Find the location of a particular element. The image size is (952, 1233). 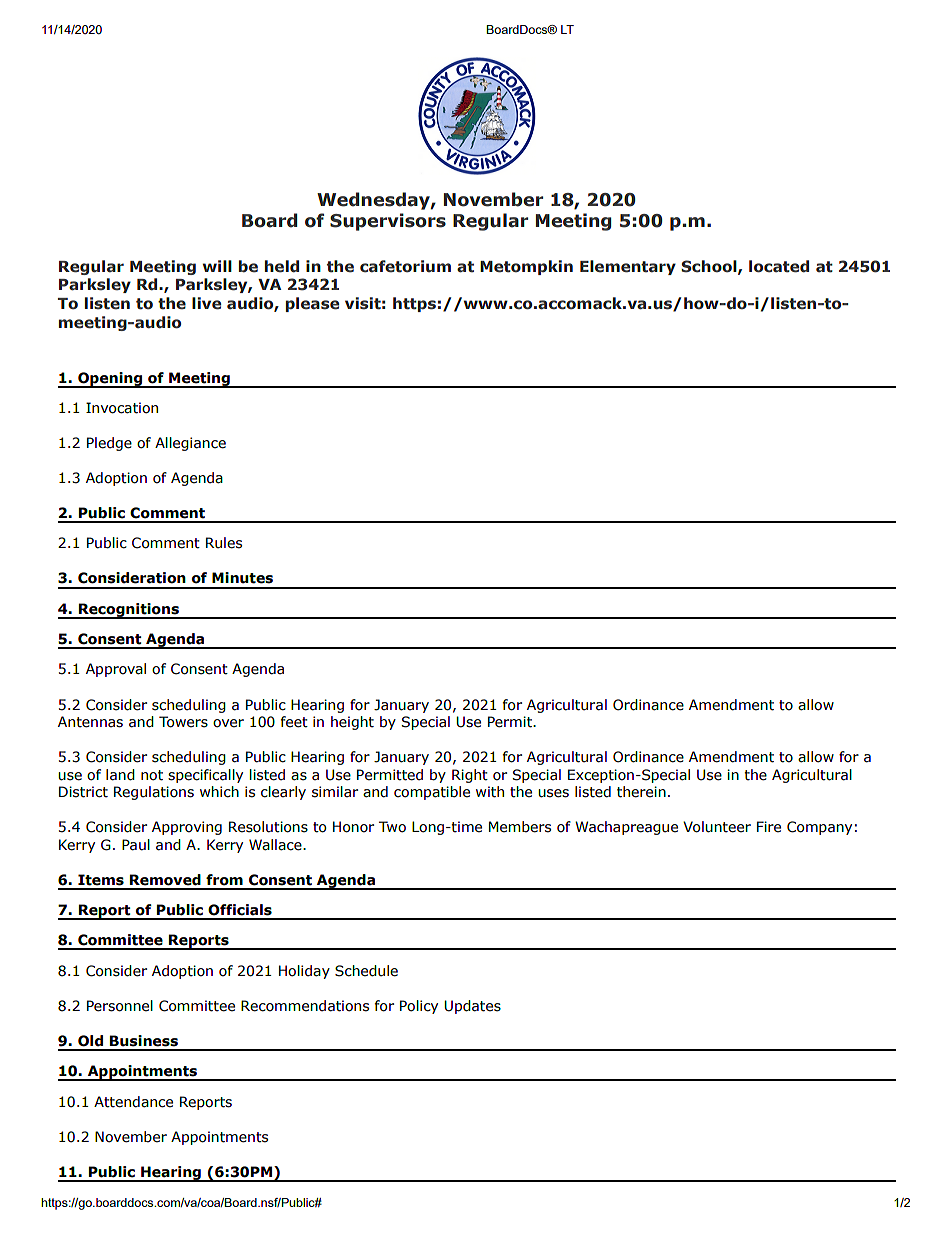

Supervisors is located at coordinates (388, 222).
